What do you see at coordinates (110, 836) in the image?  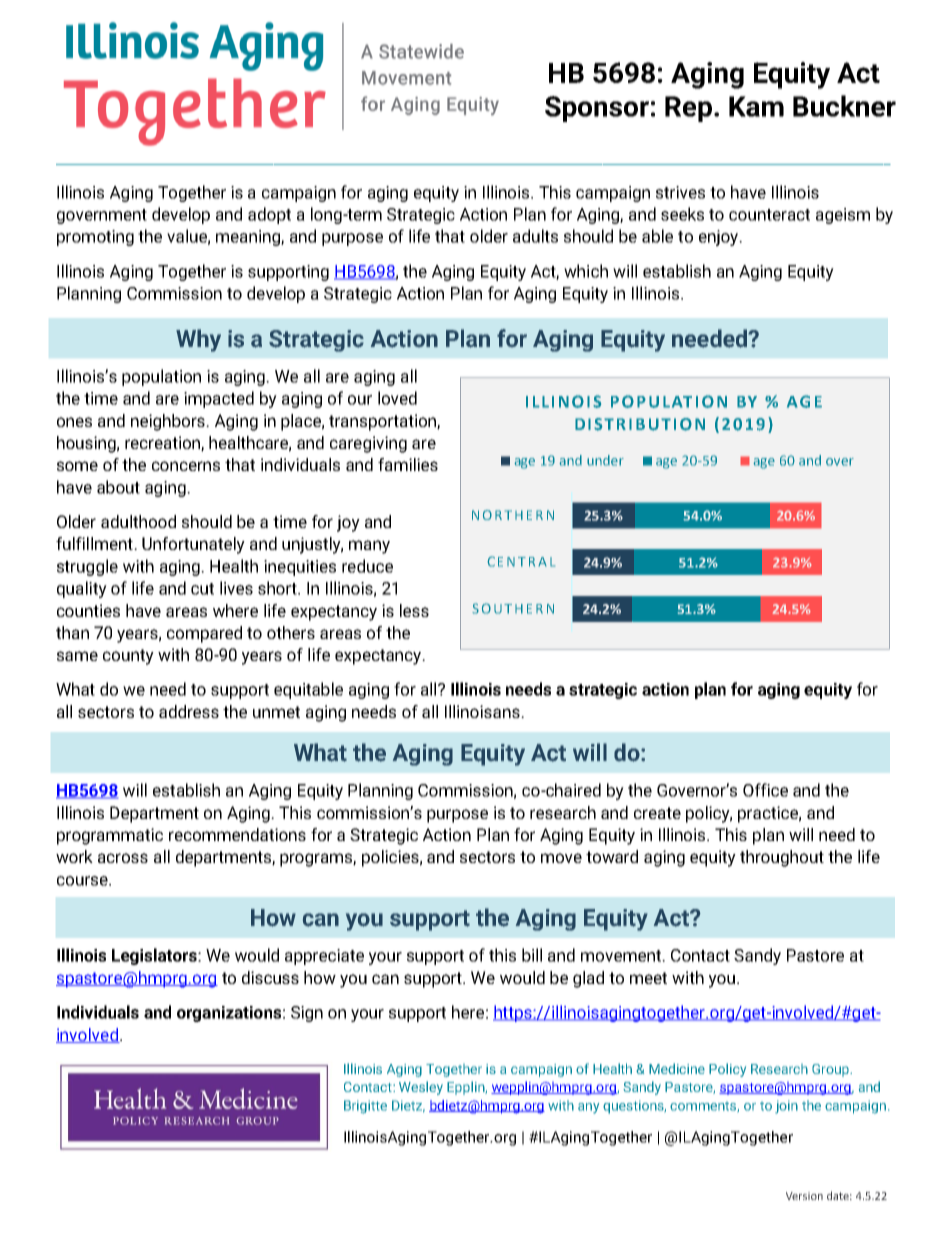 I see `programmatic` at bounding box center [110, 836].
